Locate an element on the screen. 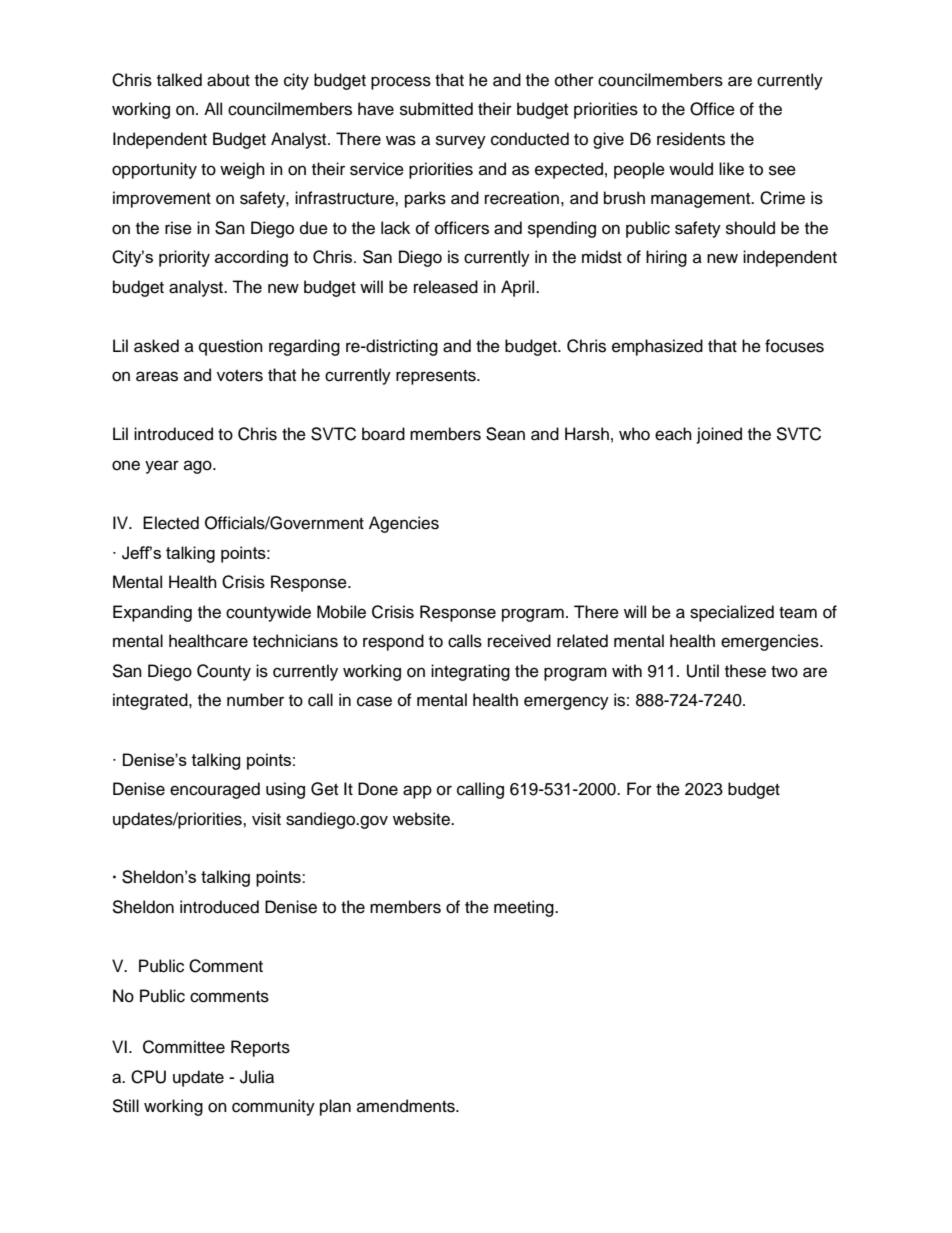  joined is located at coordinates (719, 435).
